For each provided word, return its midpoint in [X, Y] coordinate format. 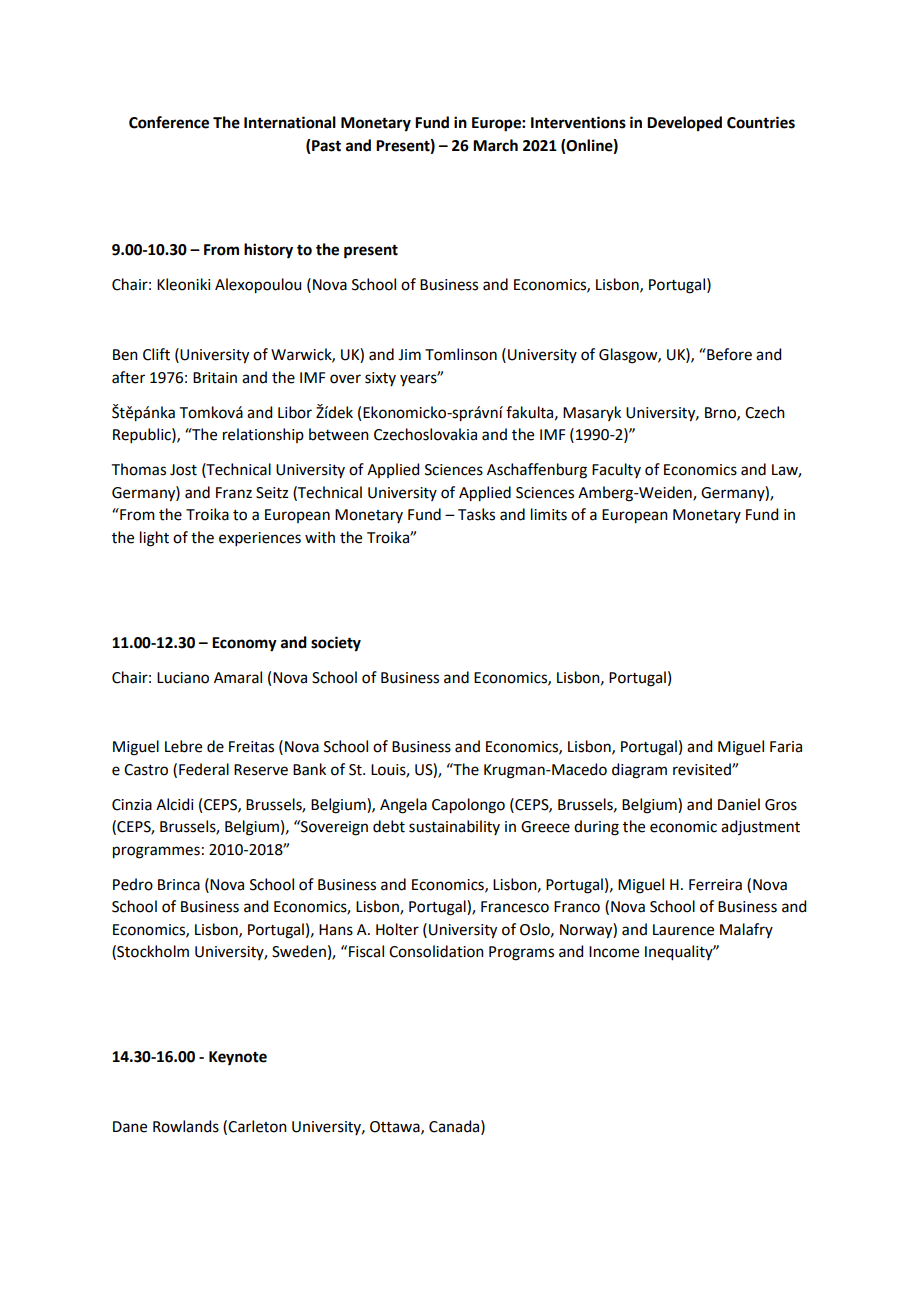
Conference [169, 122]
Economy [244, 644]
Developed [684, 124]
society [336, 644]
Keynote [238, 1058]
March [495, 145]
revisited [703, 769]
